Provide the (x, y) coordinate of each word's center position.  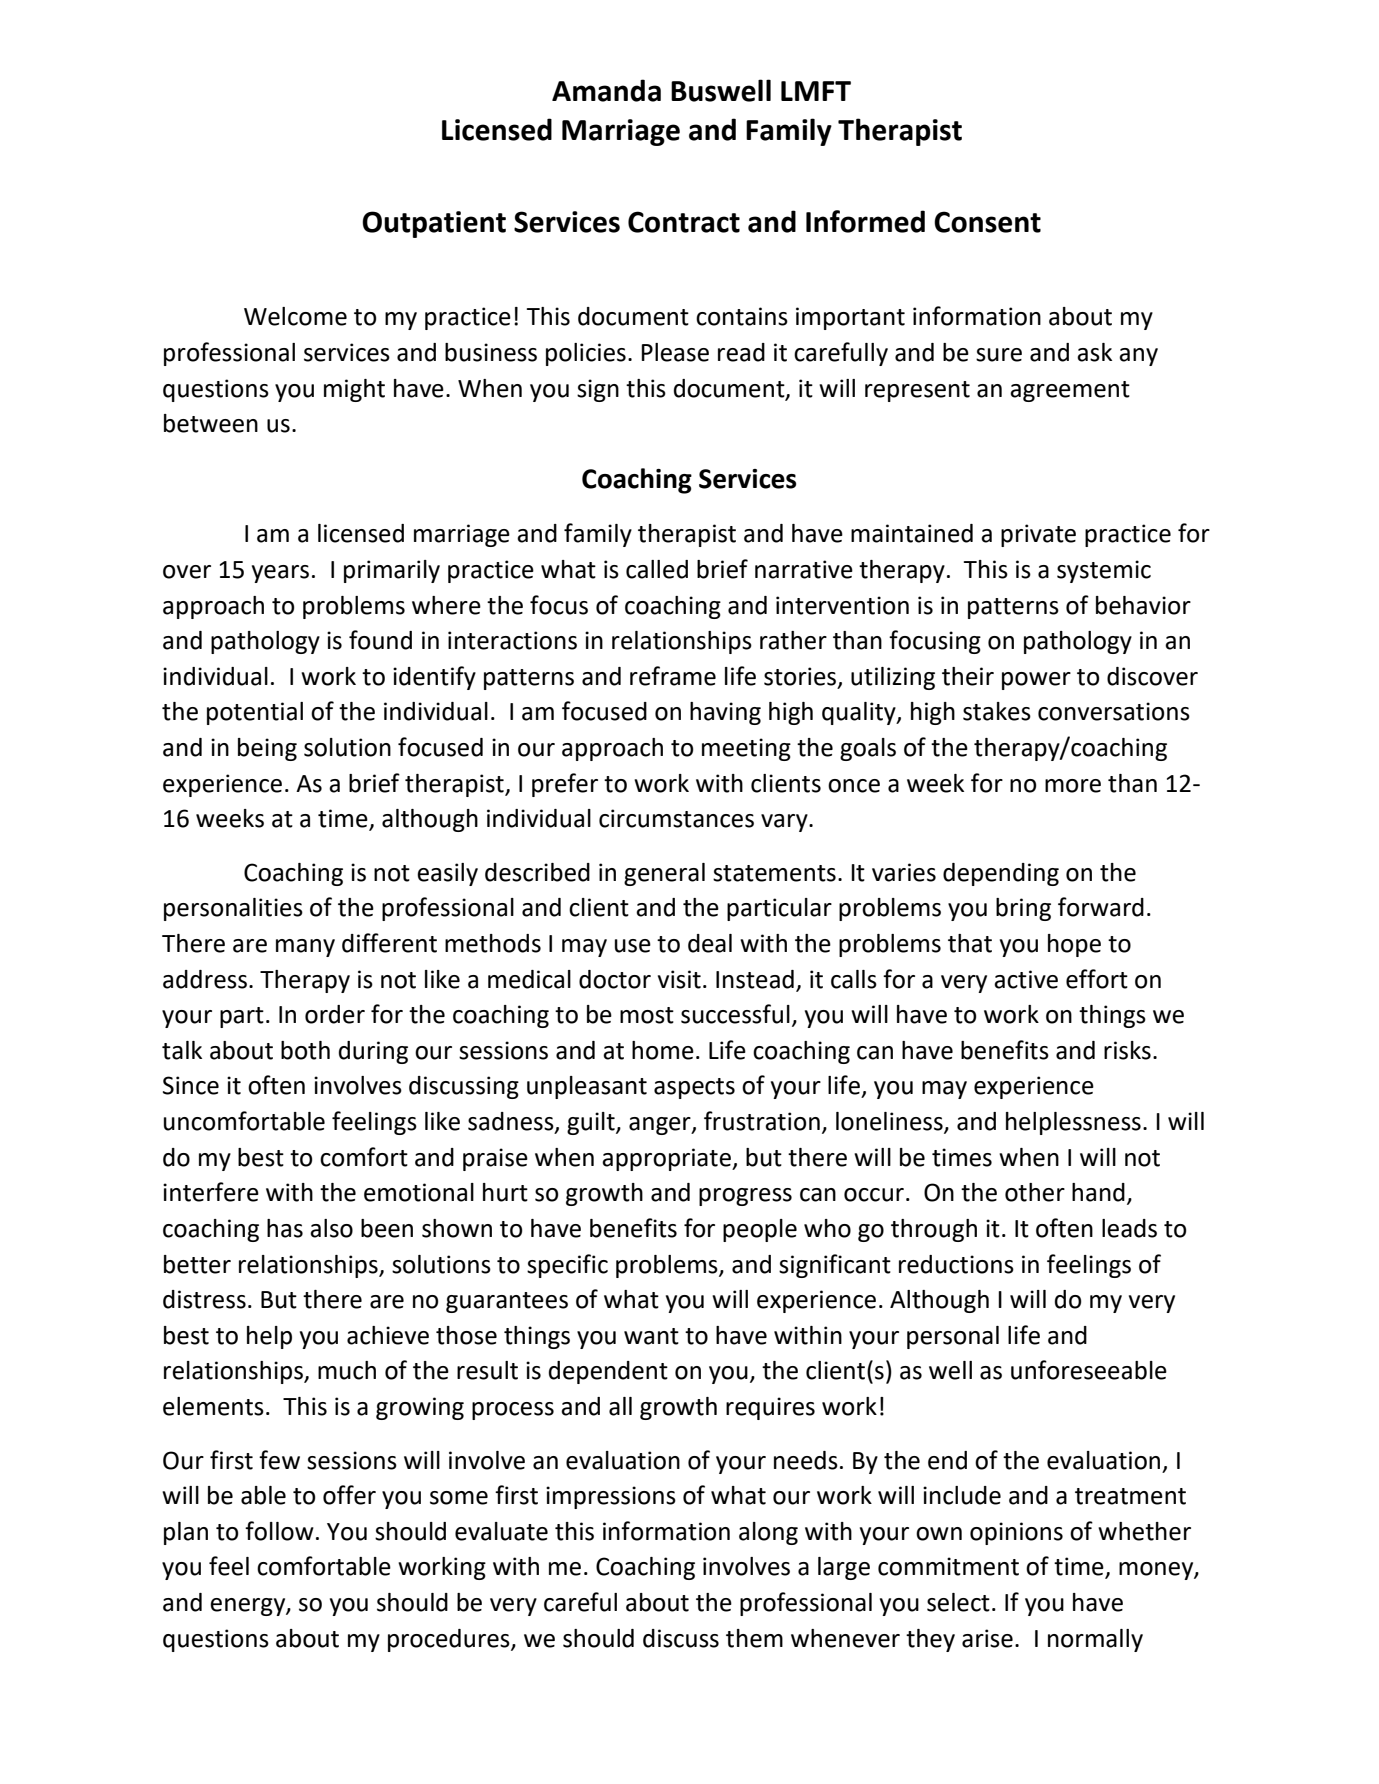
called (657, 569)
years (280, 574)
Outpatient (434, 224)
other (1035, 1192)
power (1036, 681)
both (305, 1050)
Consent (987, 222)
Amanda (606, 90)
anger (661, 1126)
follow (279, 1531)
